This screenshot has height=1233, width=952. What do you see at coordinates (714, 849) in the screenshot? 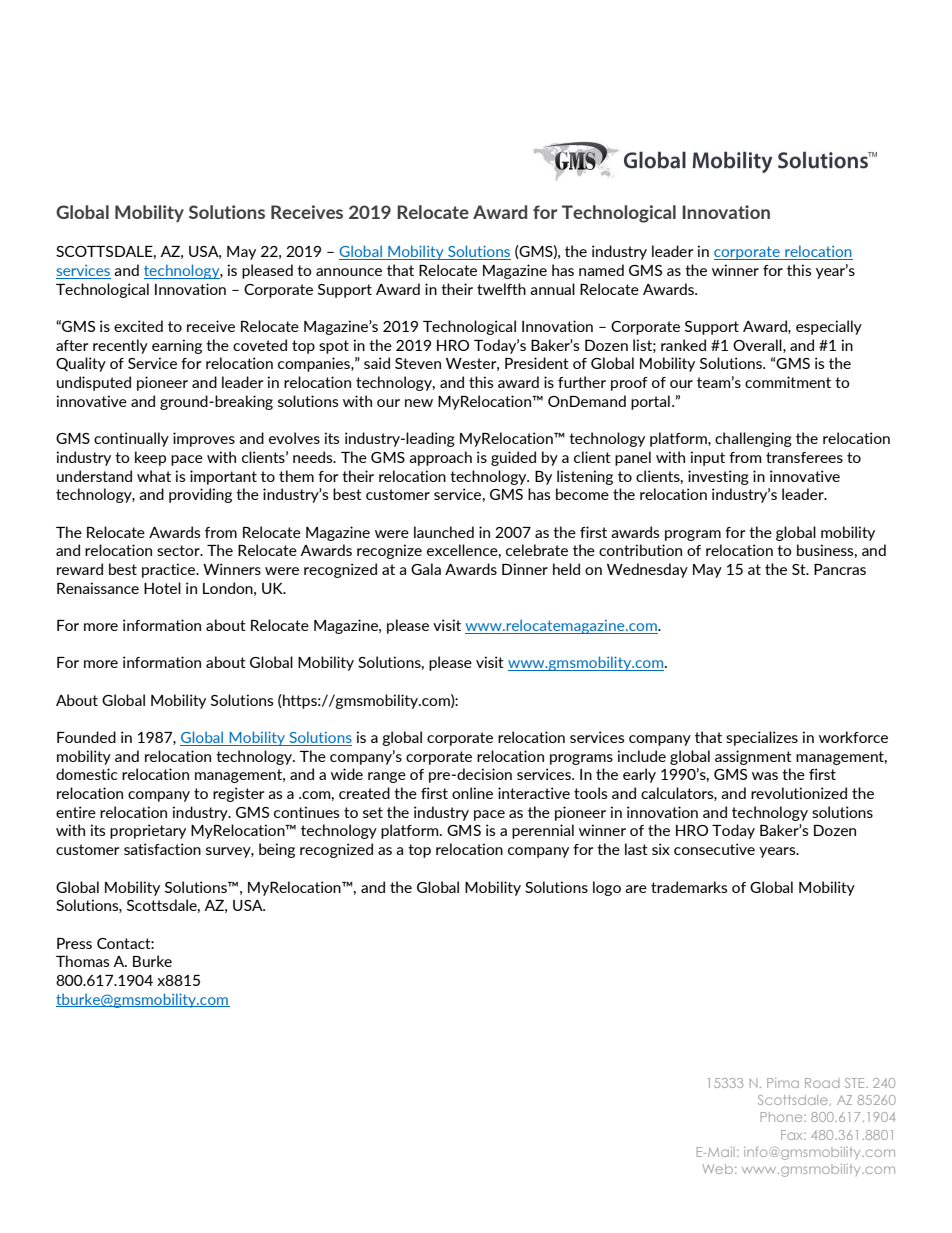
I see `consecutive` at bounding box center [714, 849].
